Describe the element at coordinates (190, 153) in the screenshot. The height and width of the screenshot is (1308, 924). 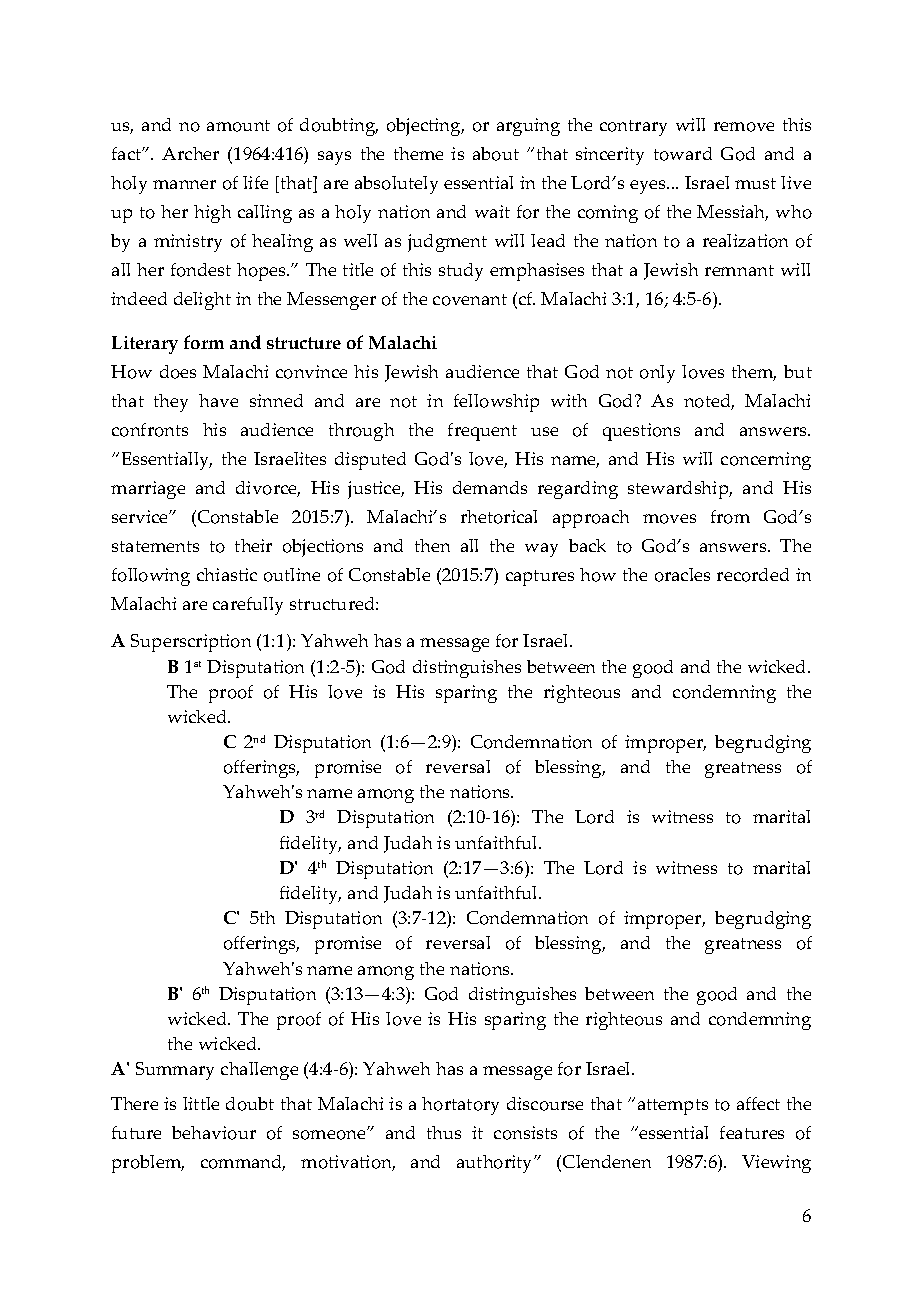
I see `Archer` at that location.
